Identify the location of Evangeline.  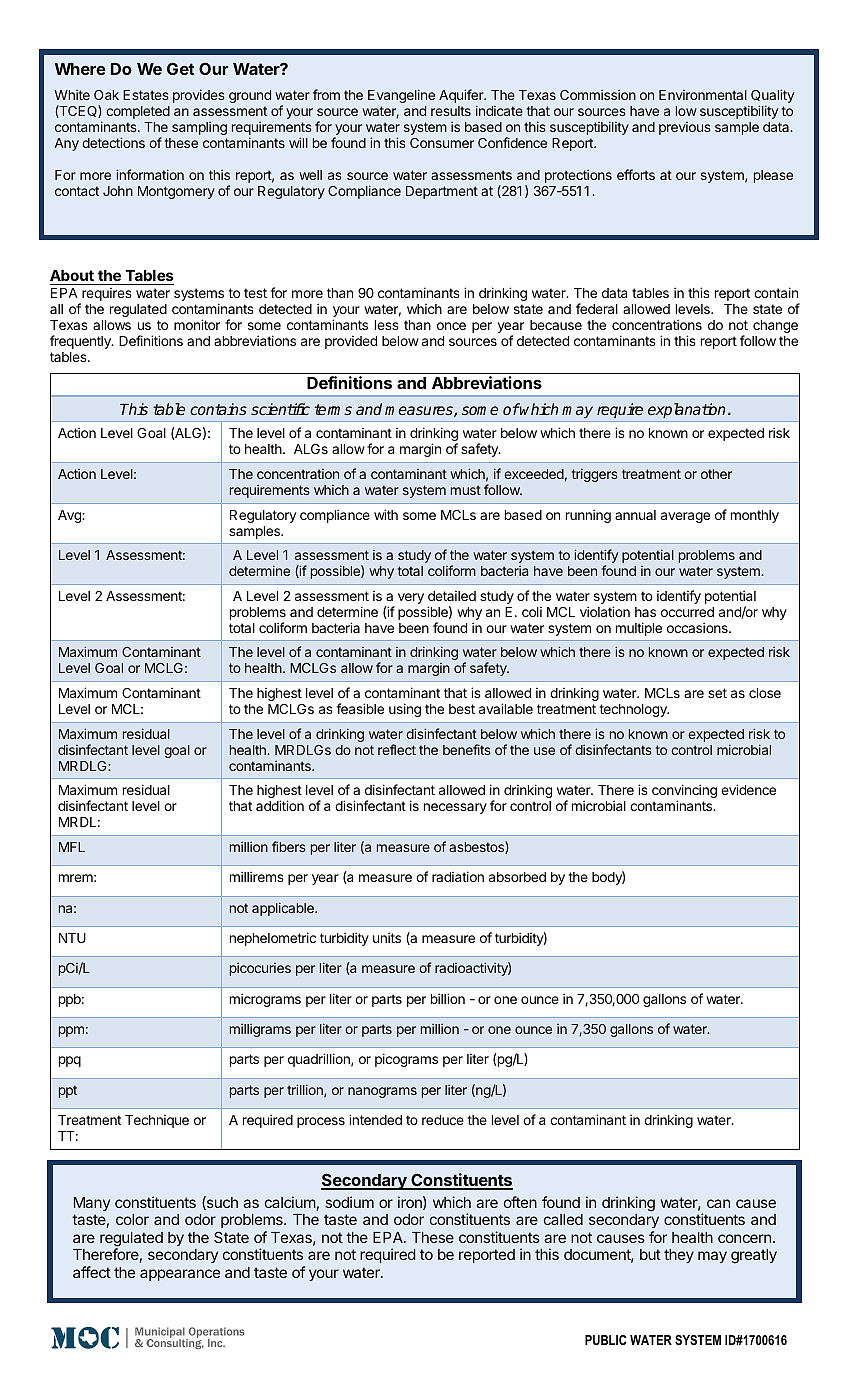
(401, 96).
